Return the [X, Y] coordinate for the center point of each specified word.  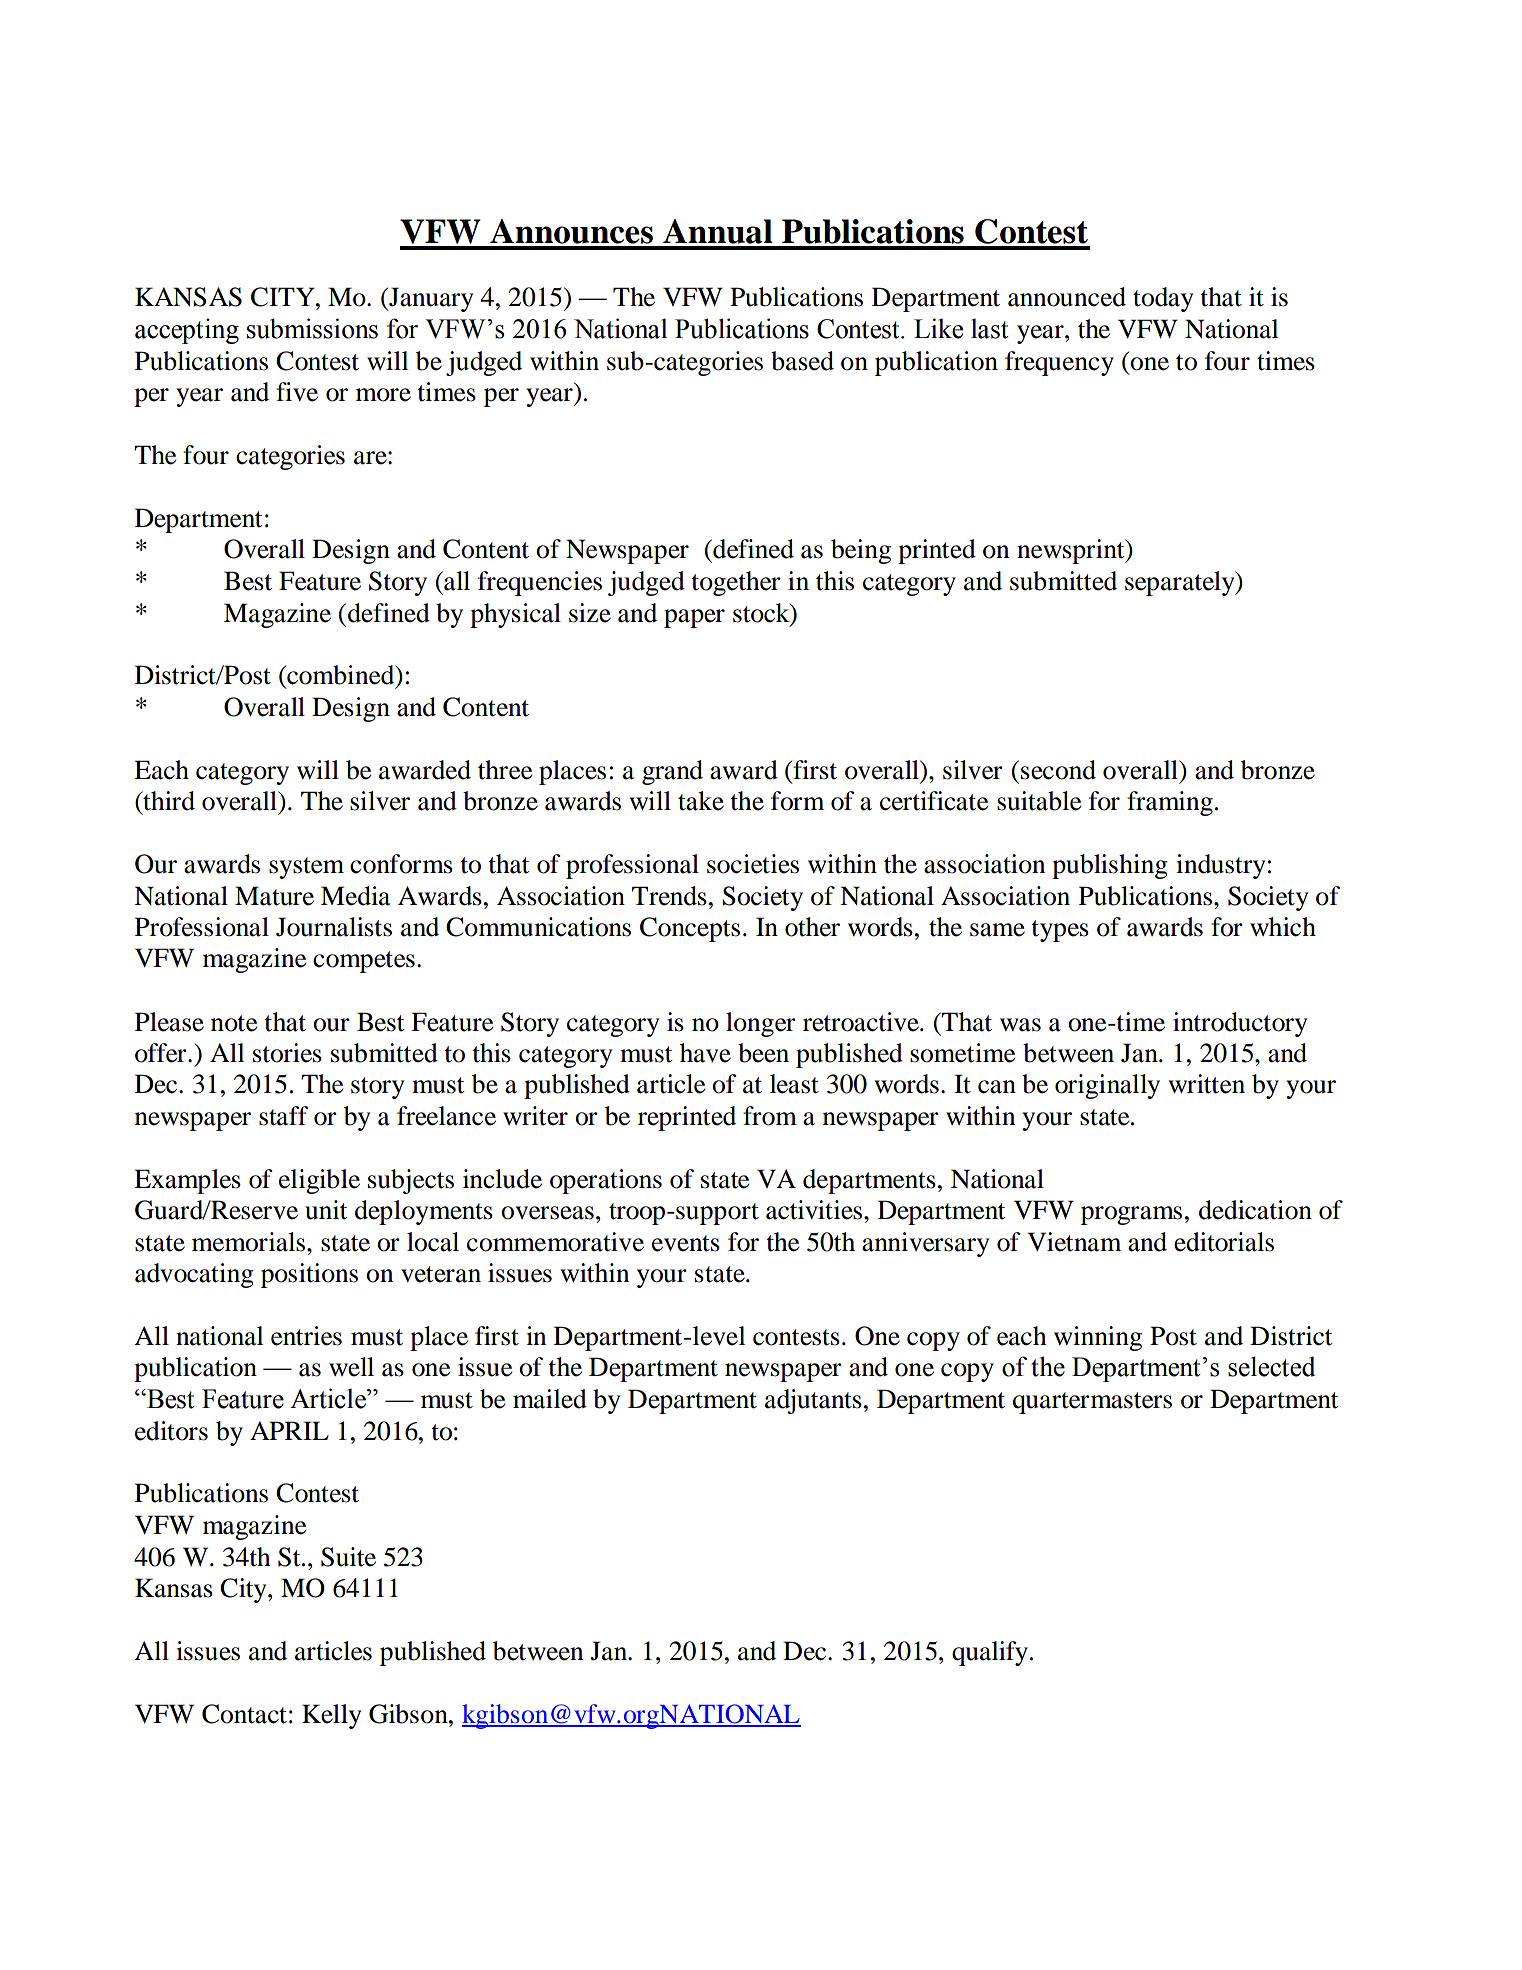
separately [1181, 583]
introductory [1240, 1024]
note [234, 1023]
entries [306, 1336]
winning [1098, 1338]
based [802, 361]
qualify [990, 1653]
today [1163, 299]
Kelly [331, 1716]
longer [761, 1024]
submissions [312, 328]
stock [762, 613]
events [686, 1243]
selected [1271, 1366]
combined [341, 676]
